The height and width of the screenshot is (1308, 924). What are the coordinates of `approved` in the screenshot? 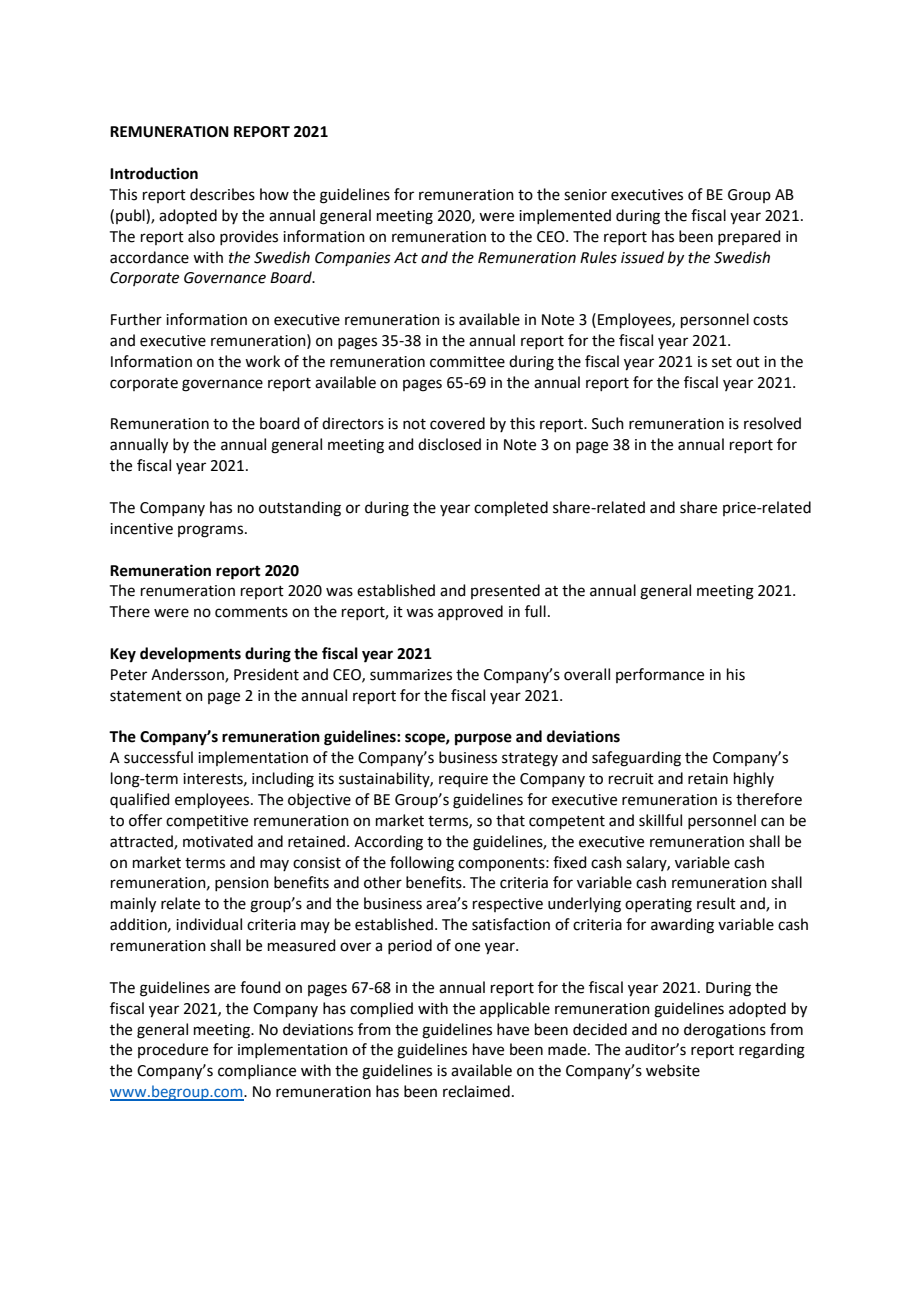 It's located at (470, 612).
